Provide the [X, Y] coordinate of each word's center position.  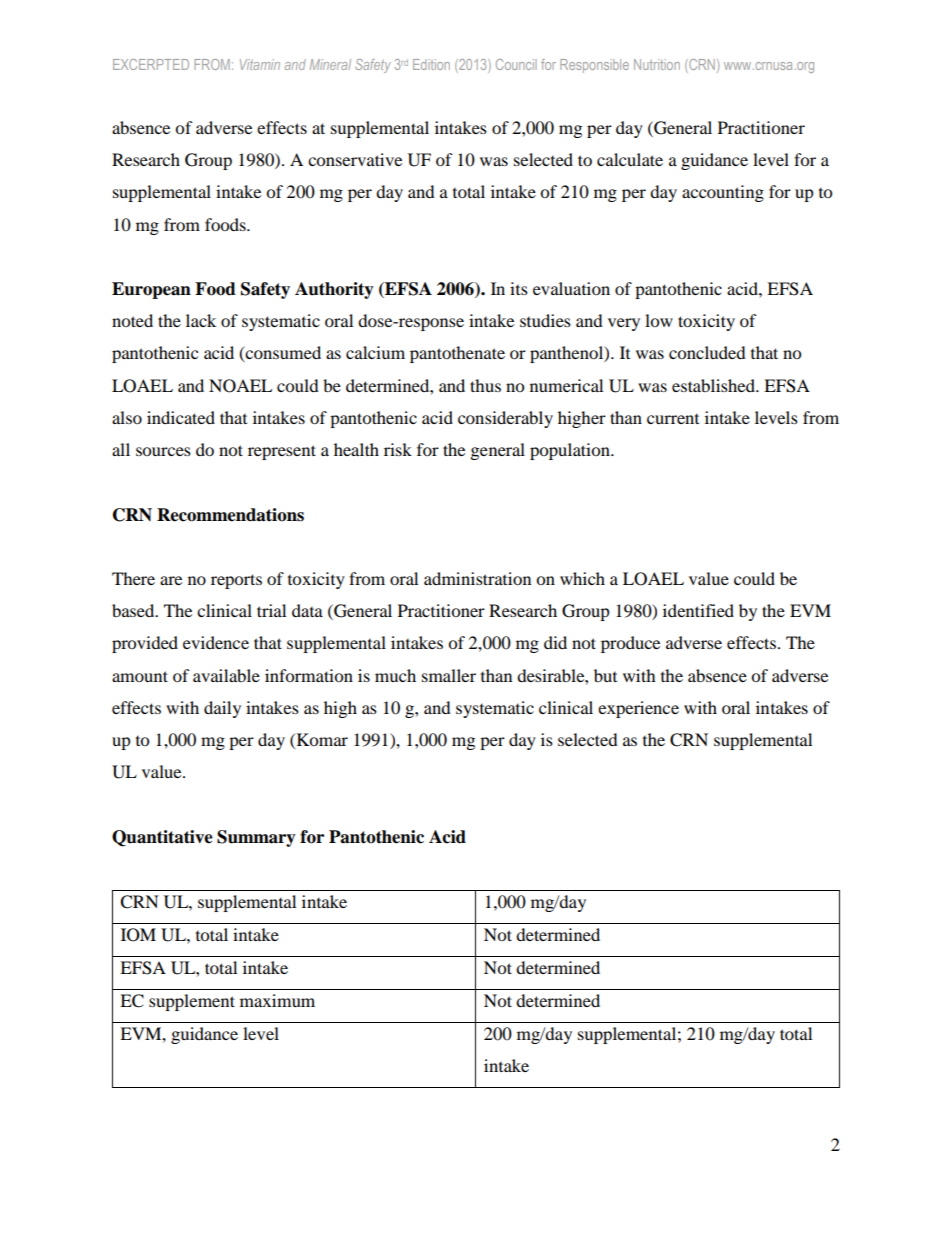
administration [477, 578]
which [582, 578]
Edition [431, 64]
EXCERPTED [151, 64]
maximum [277, 1000]
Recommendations [230, 515]
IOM [138, 935]
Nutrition [657, 64]
